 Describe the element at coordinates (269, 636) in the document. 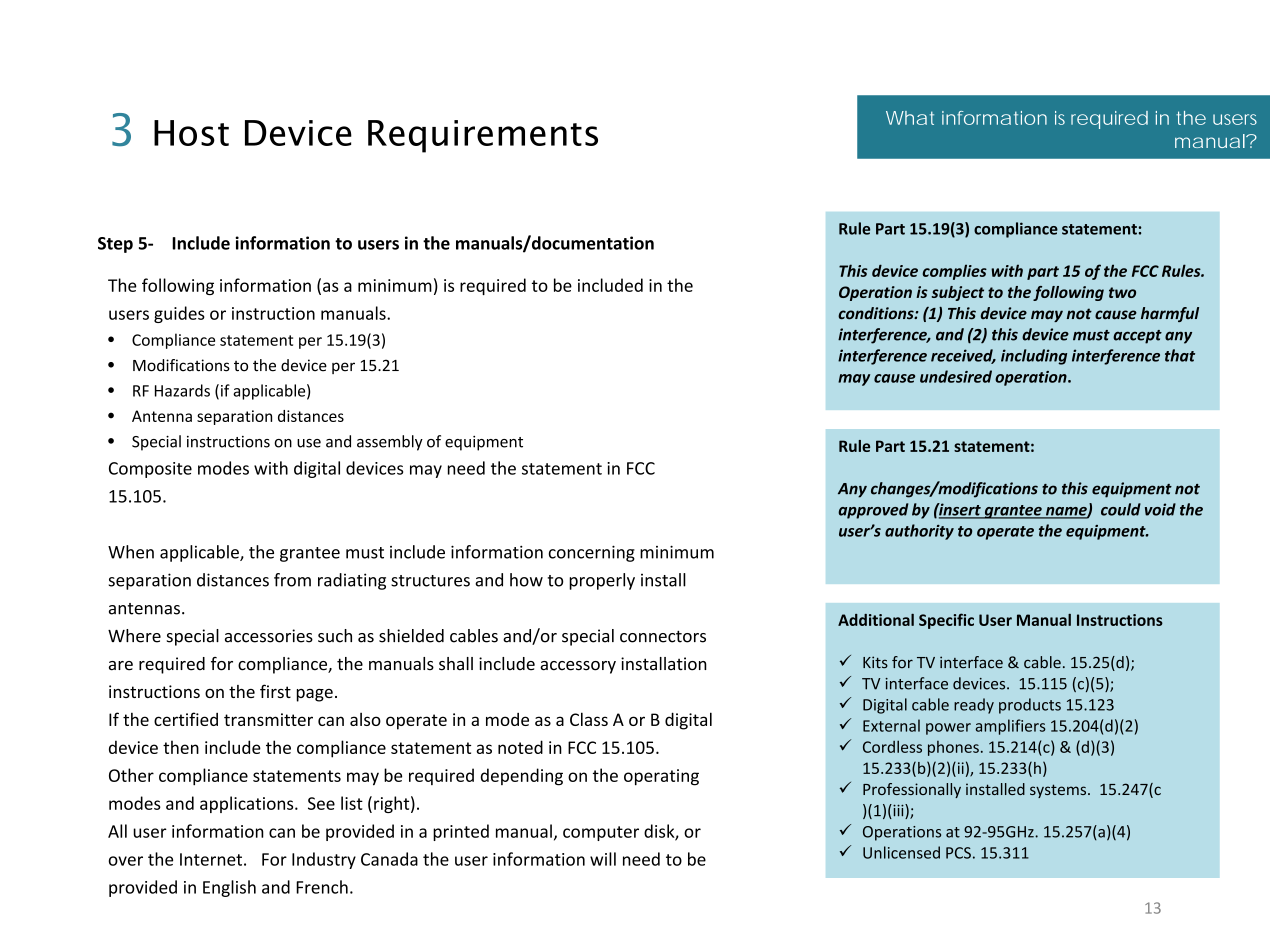

I see `accessories` at that location.
